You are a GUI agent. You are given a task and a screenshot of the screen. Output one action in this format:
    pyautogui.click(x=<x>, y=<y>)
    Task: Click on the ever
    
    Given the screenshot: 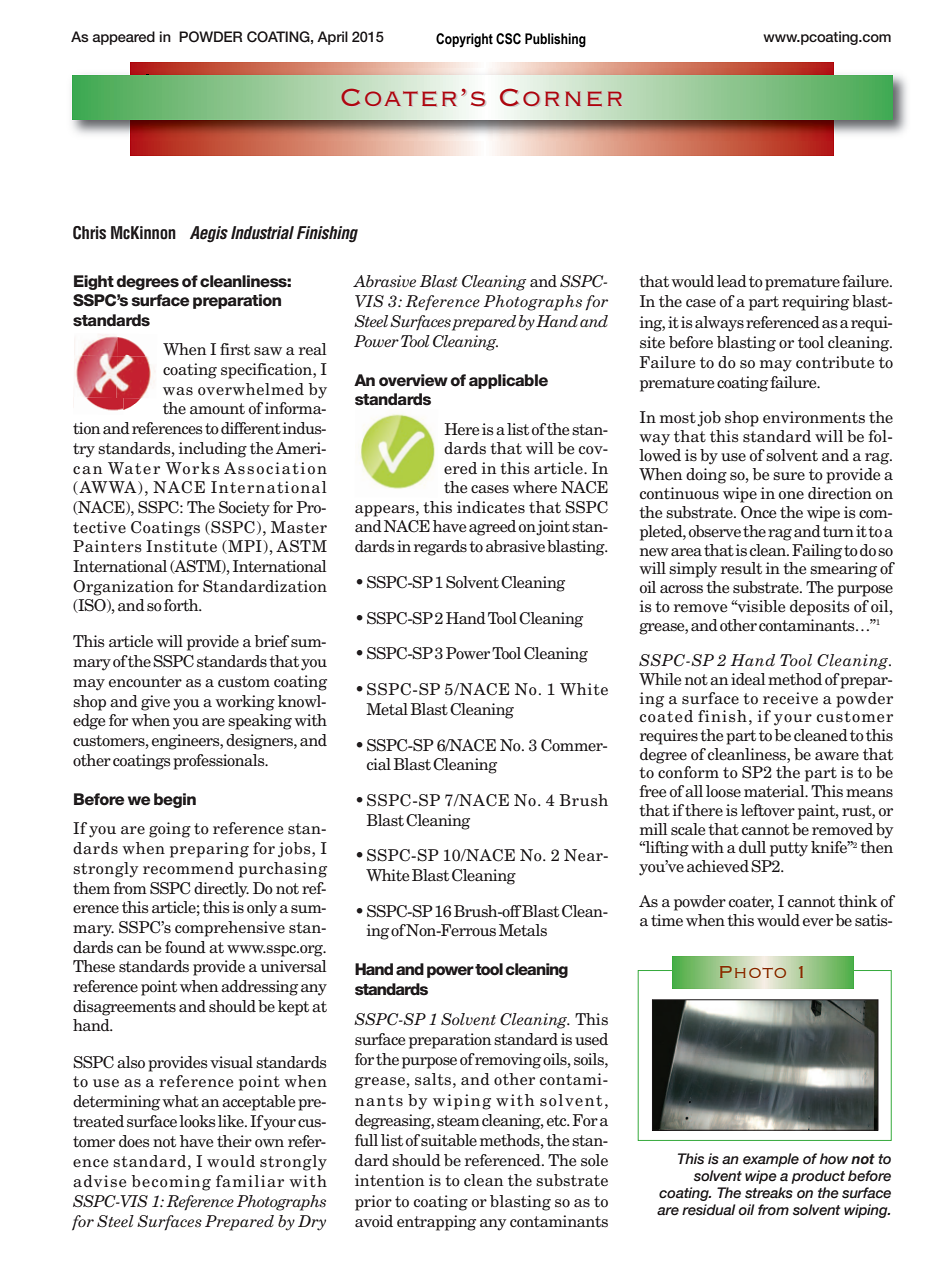 What is the action you would take?
    pyautogui.click(x=818, y=922)
